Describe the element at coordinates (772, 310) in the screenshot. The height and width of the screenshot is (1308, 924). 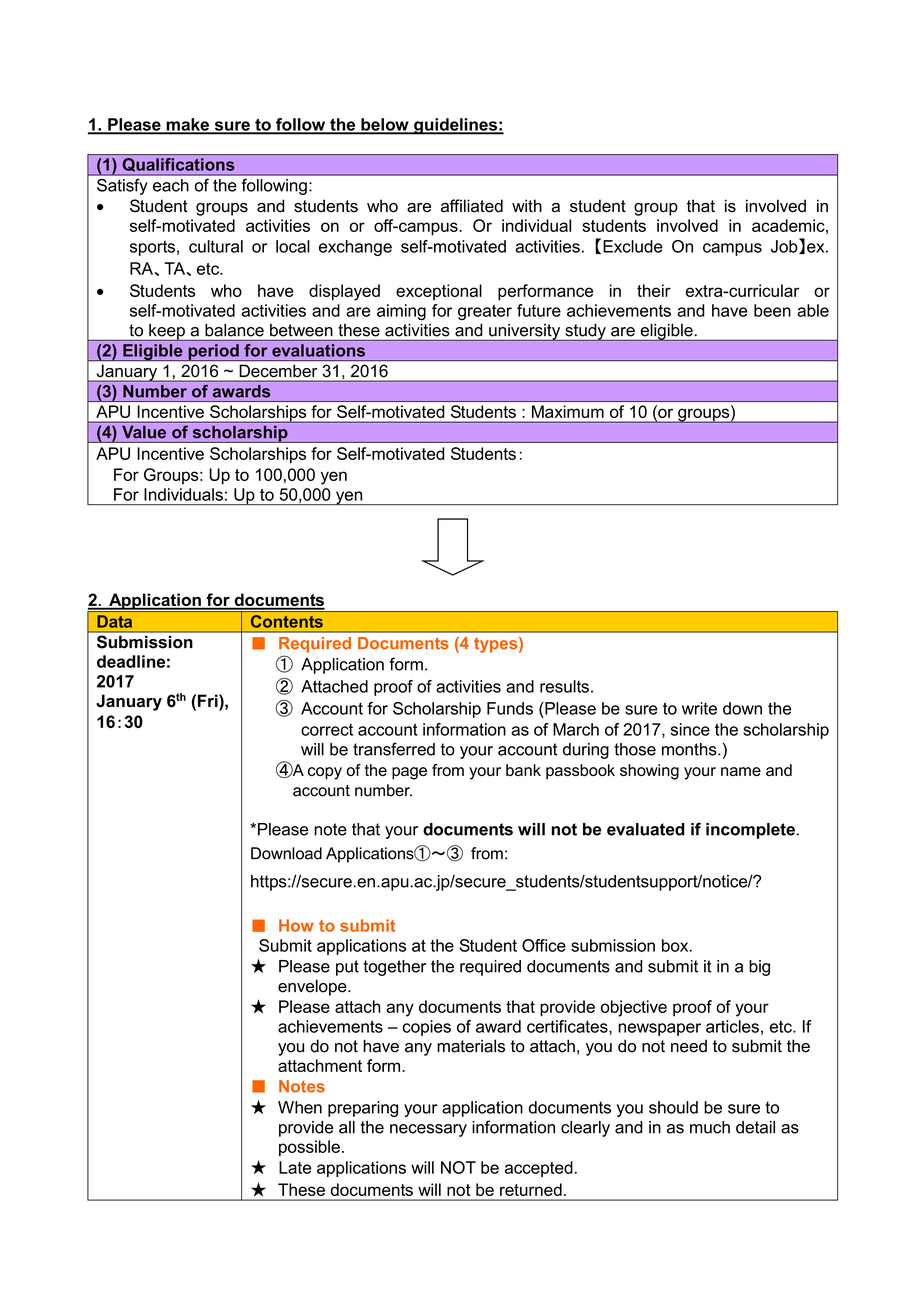
I see `been` at that location.
